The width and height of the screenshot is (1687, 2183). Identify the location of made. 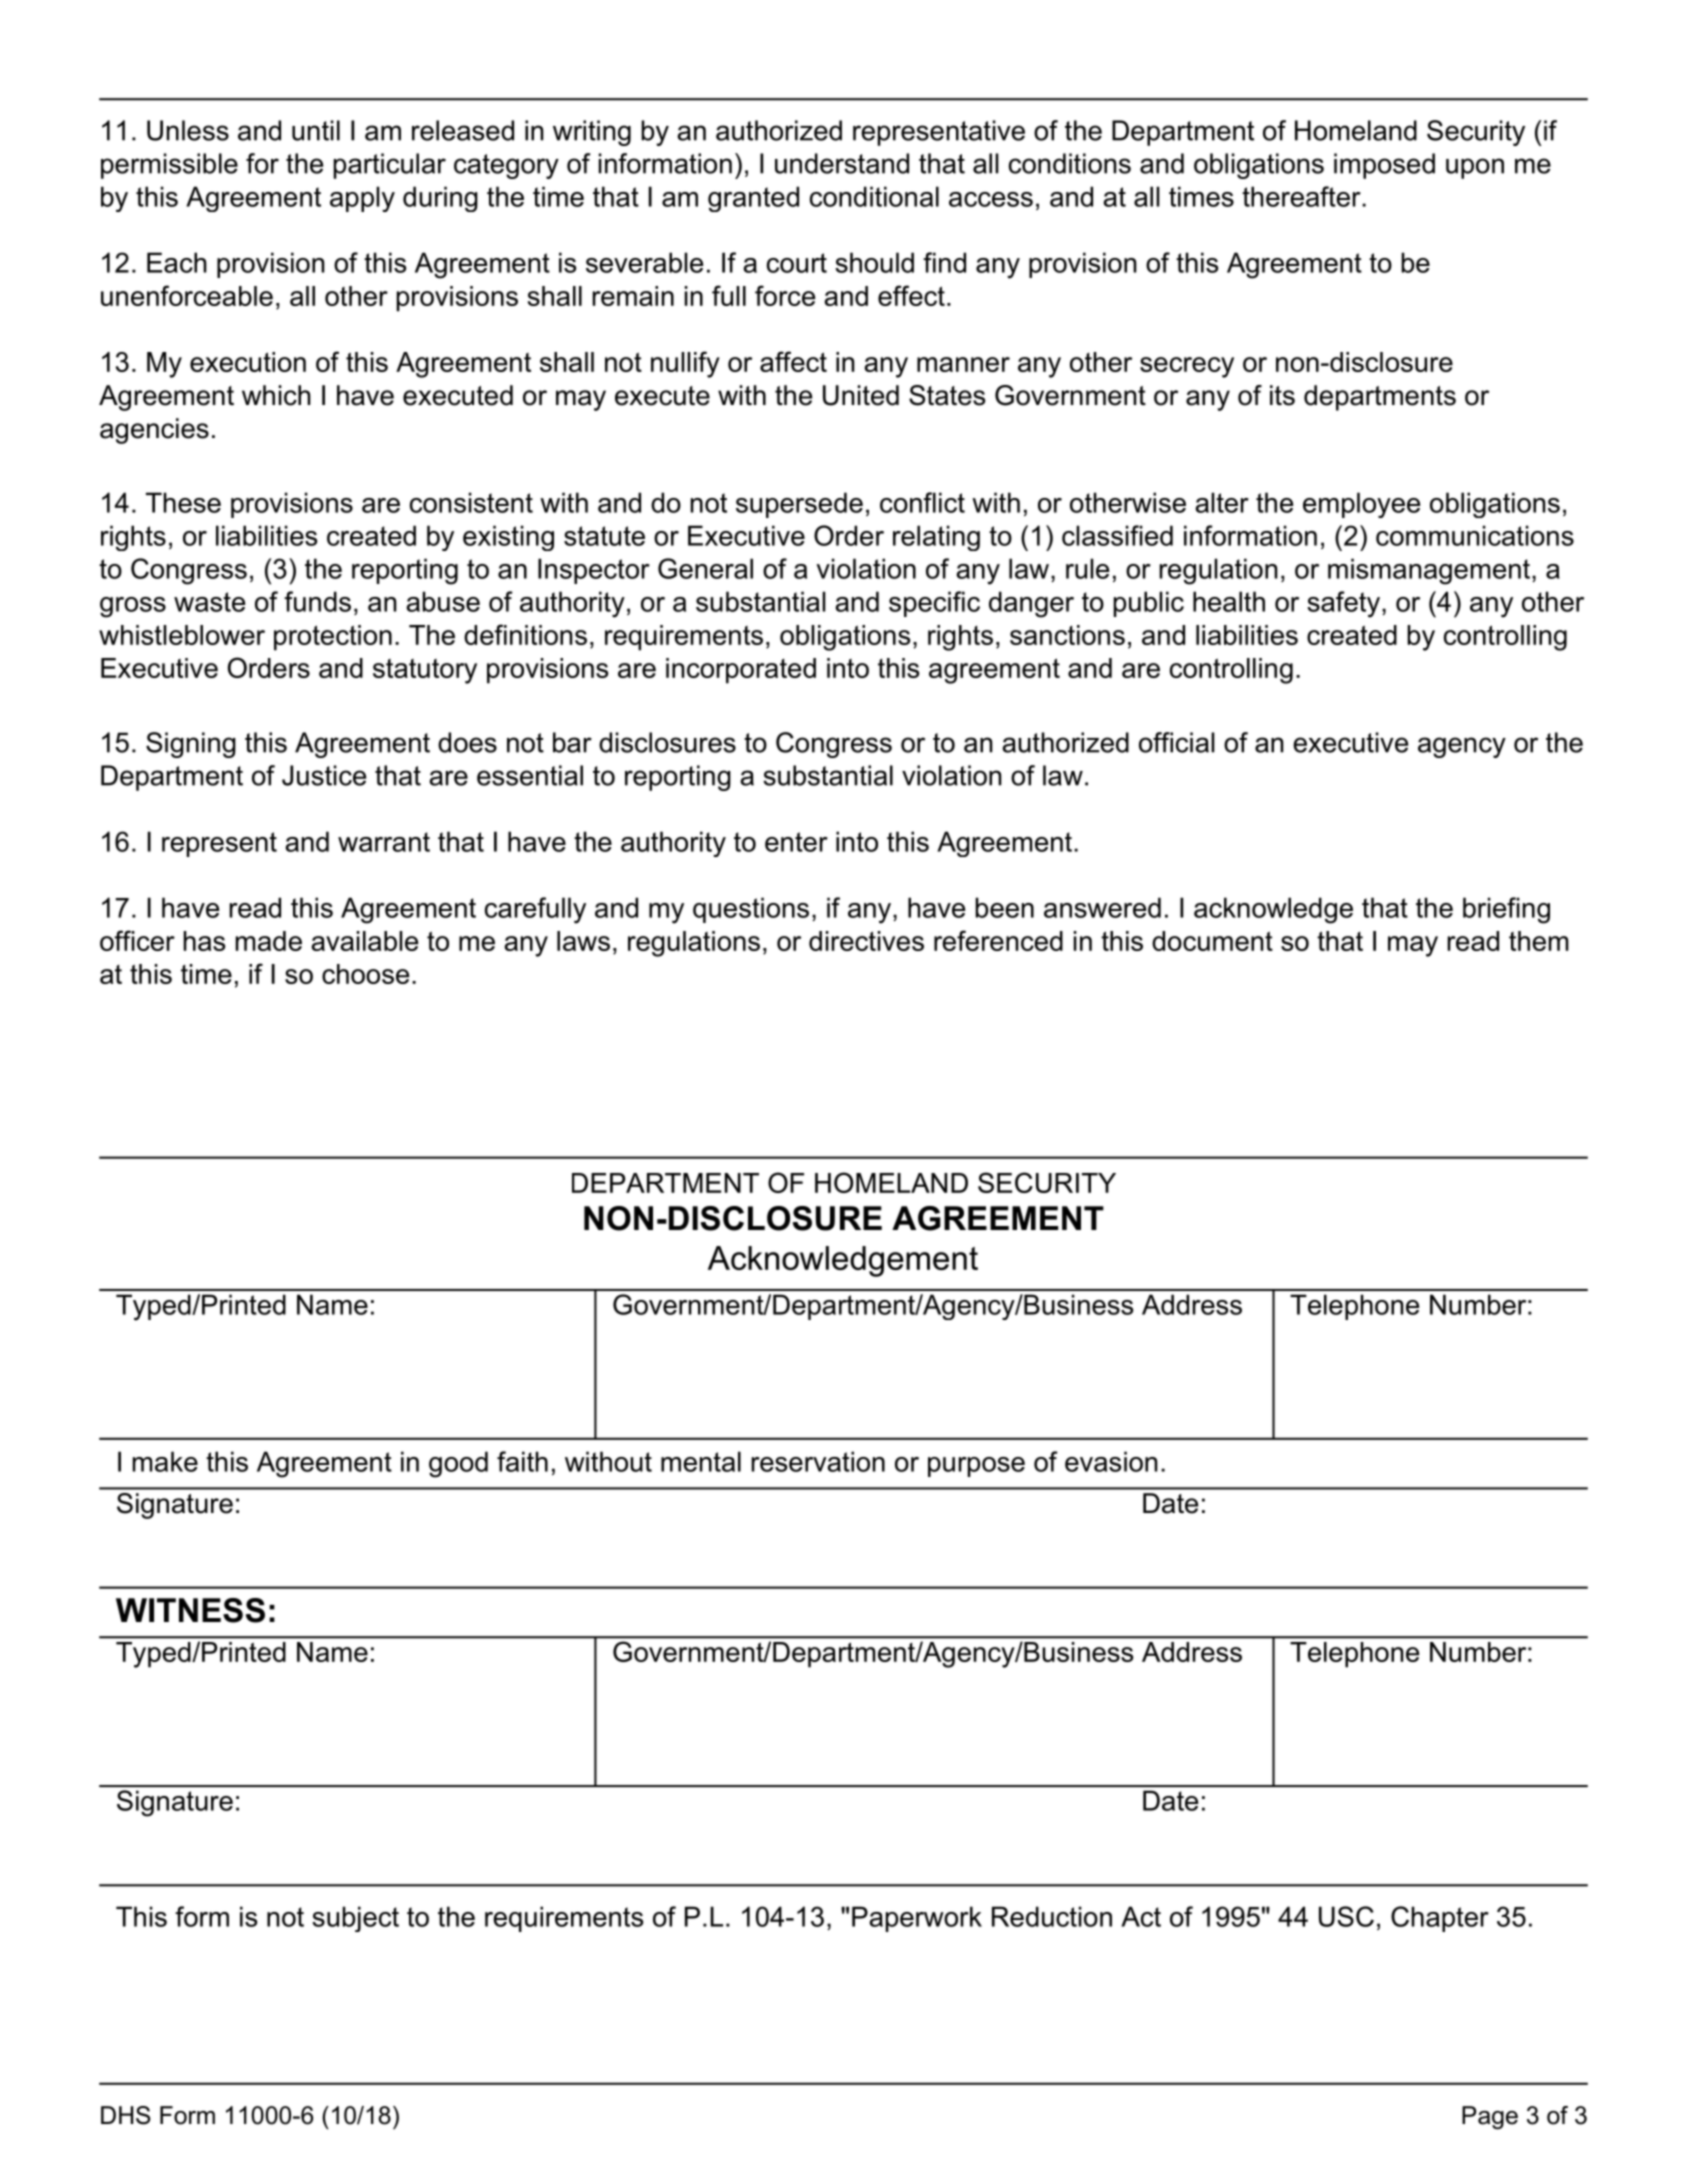
(269, 941).
